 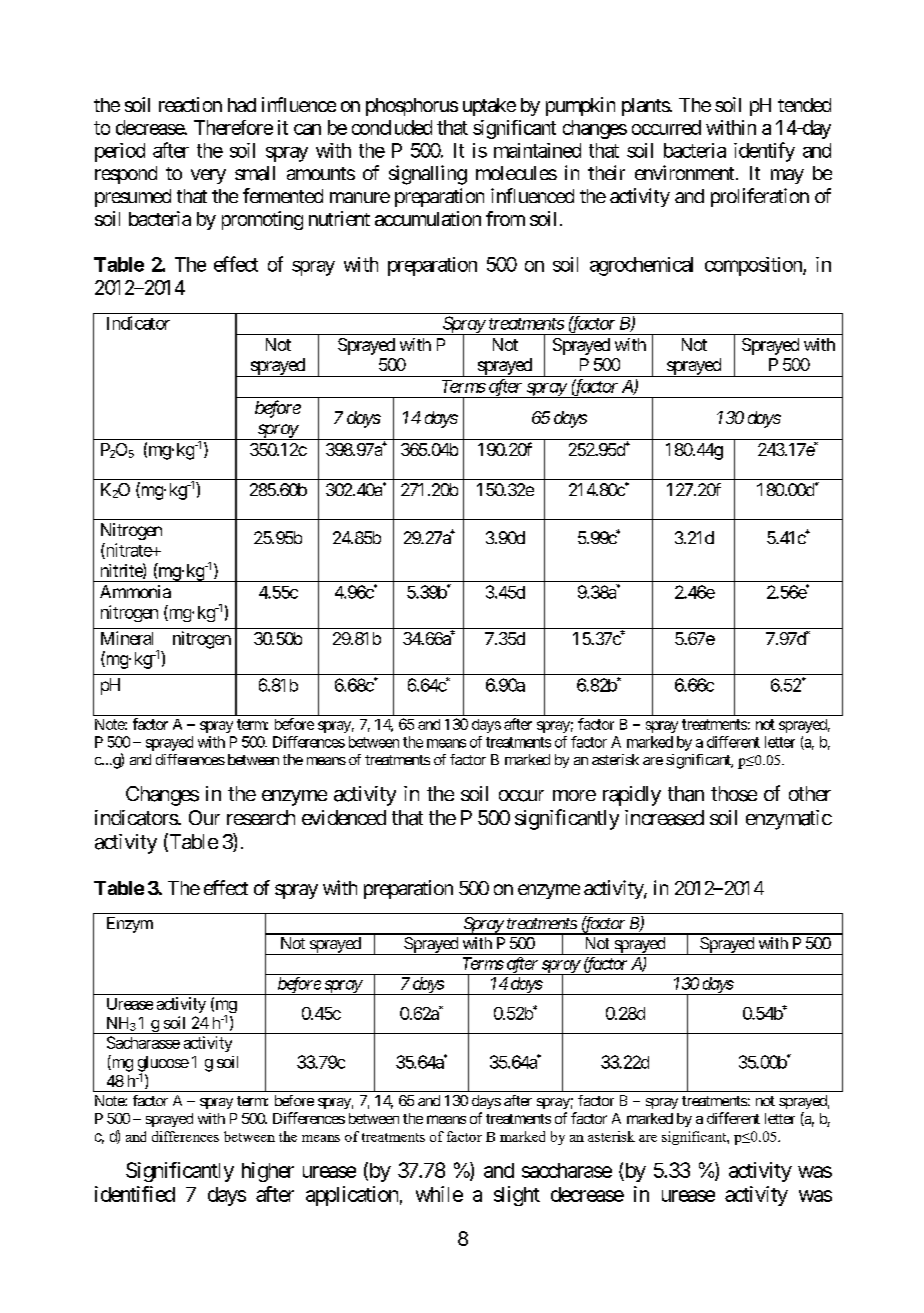 I want to click on reaction, so click(x=190, y=104).
